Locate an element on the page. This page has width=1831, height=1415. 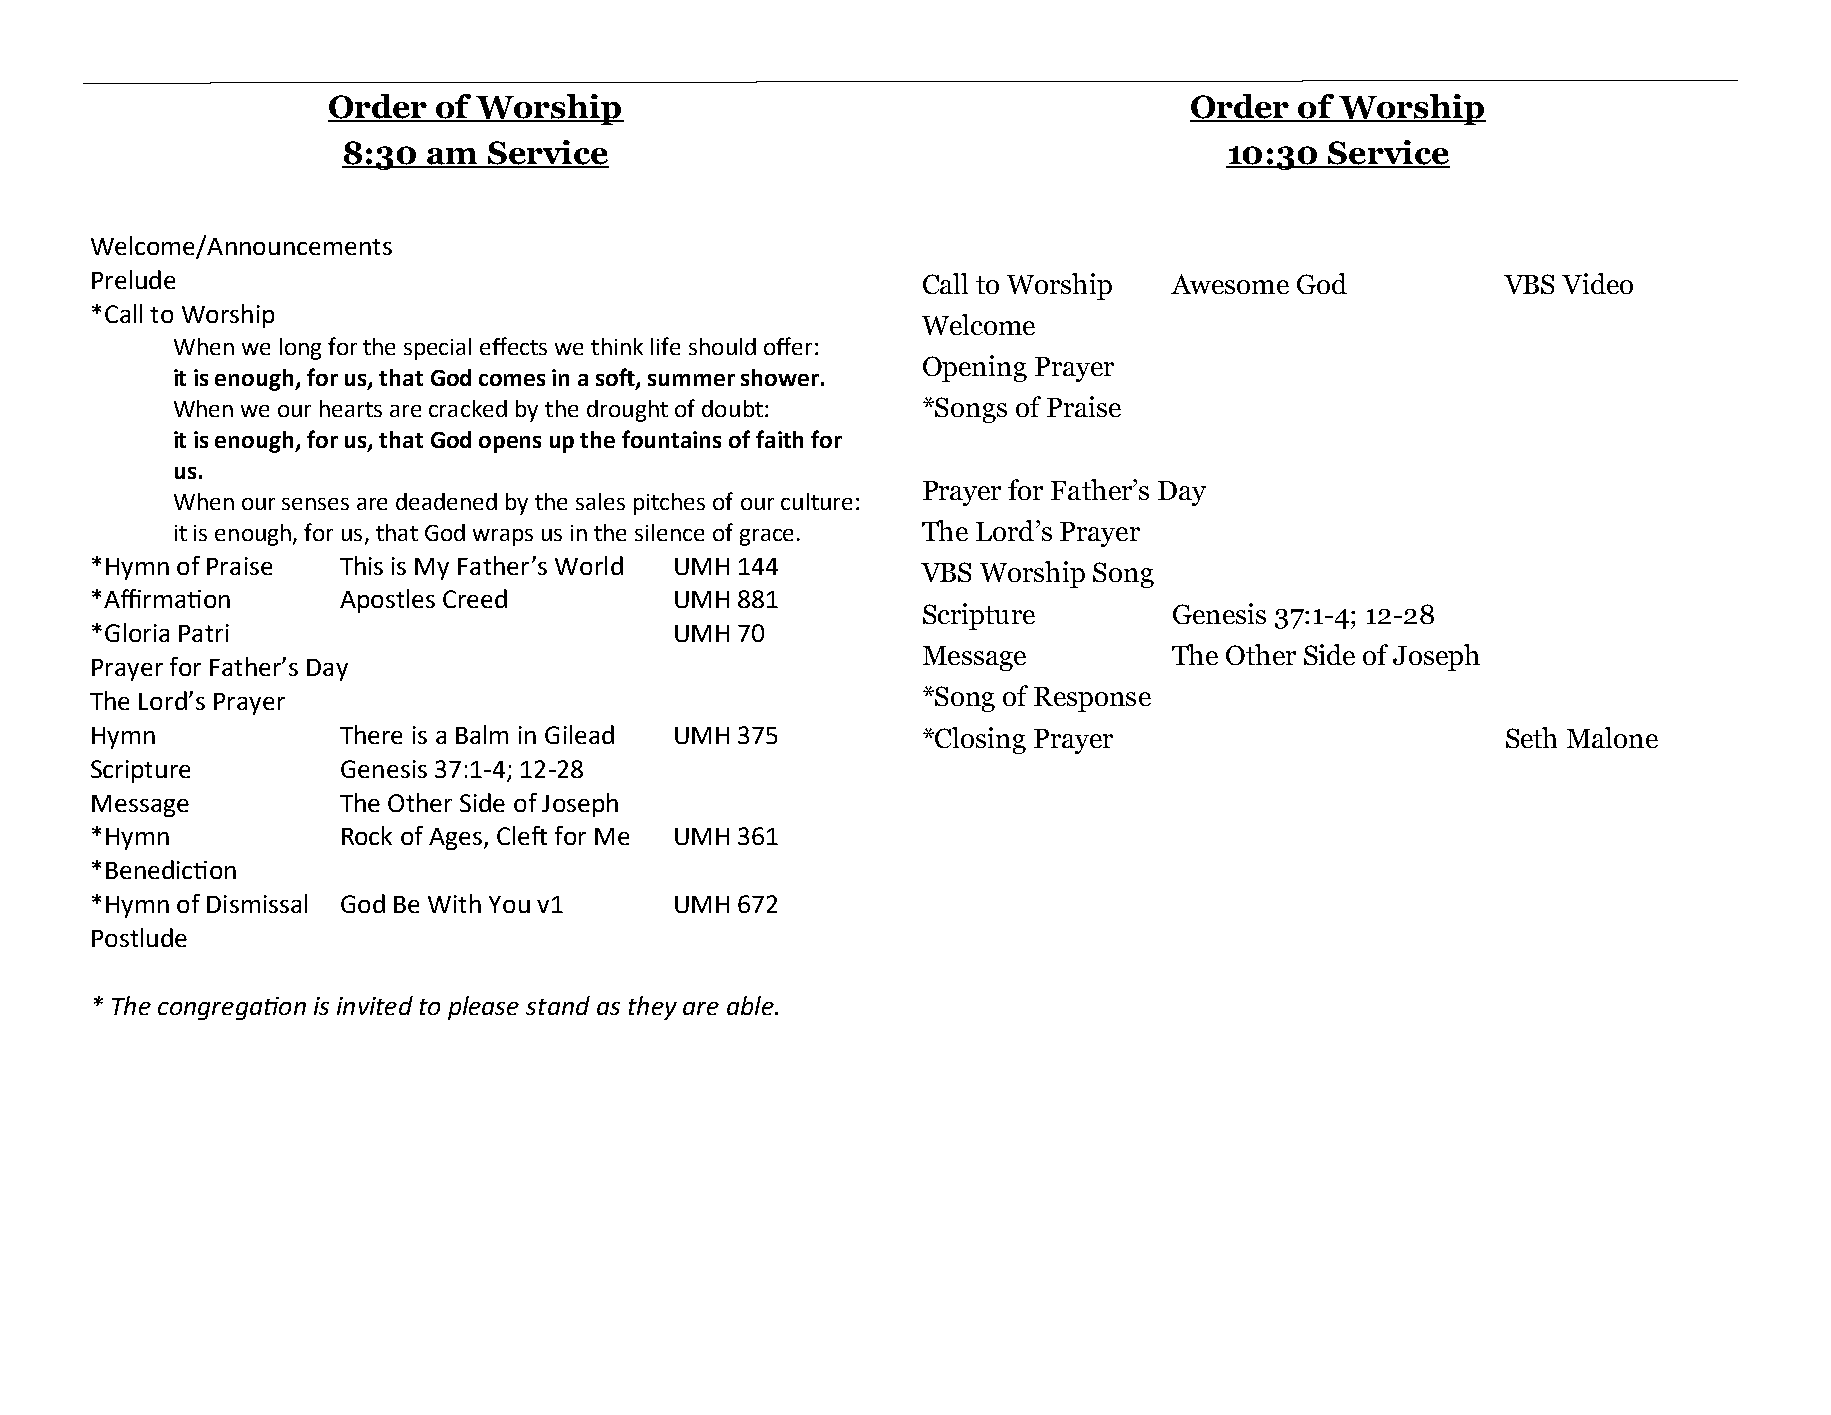
Seth is located at coordinates (1531, 737).
